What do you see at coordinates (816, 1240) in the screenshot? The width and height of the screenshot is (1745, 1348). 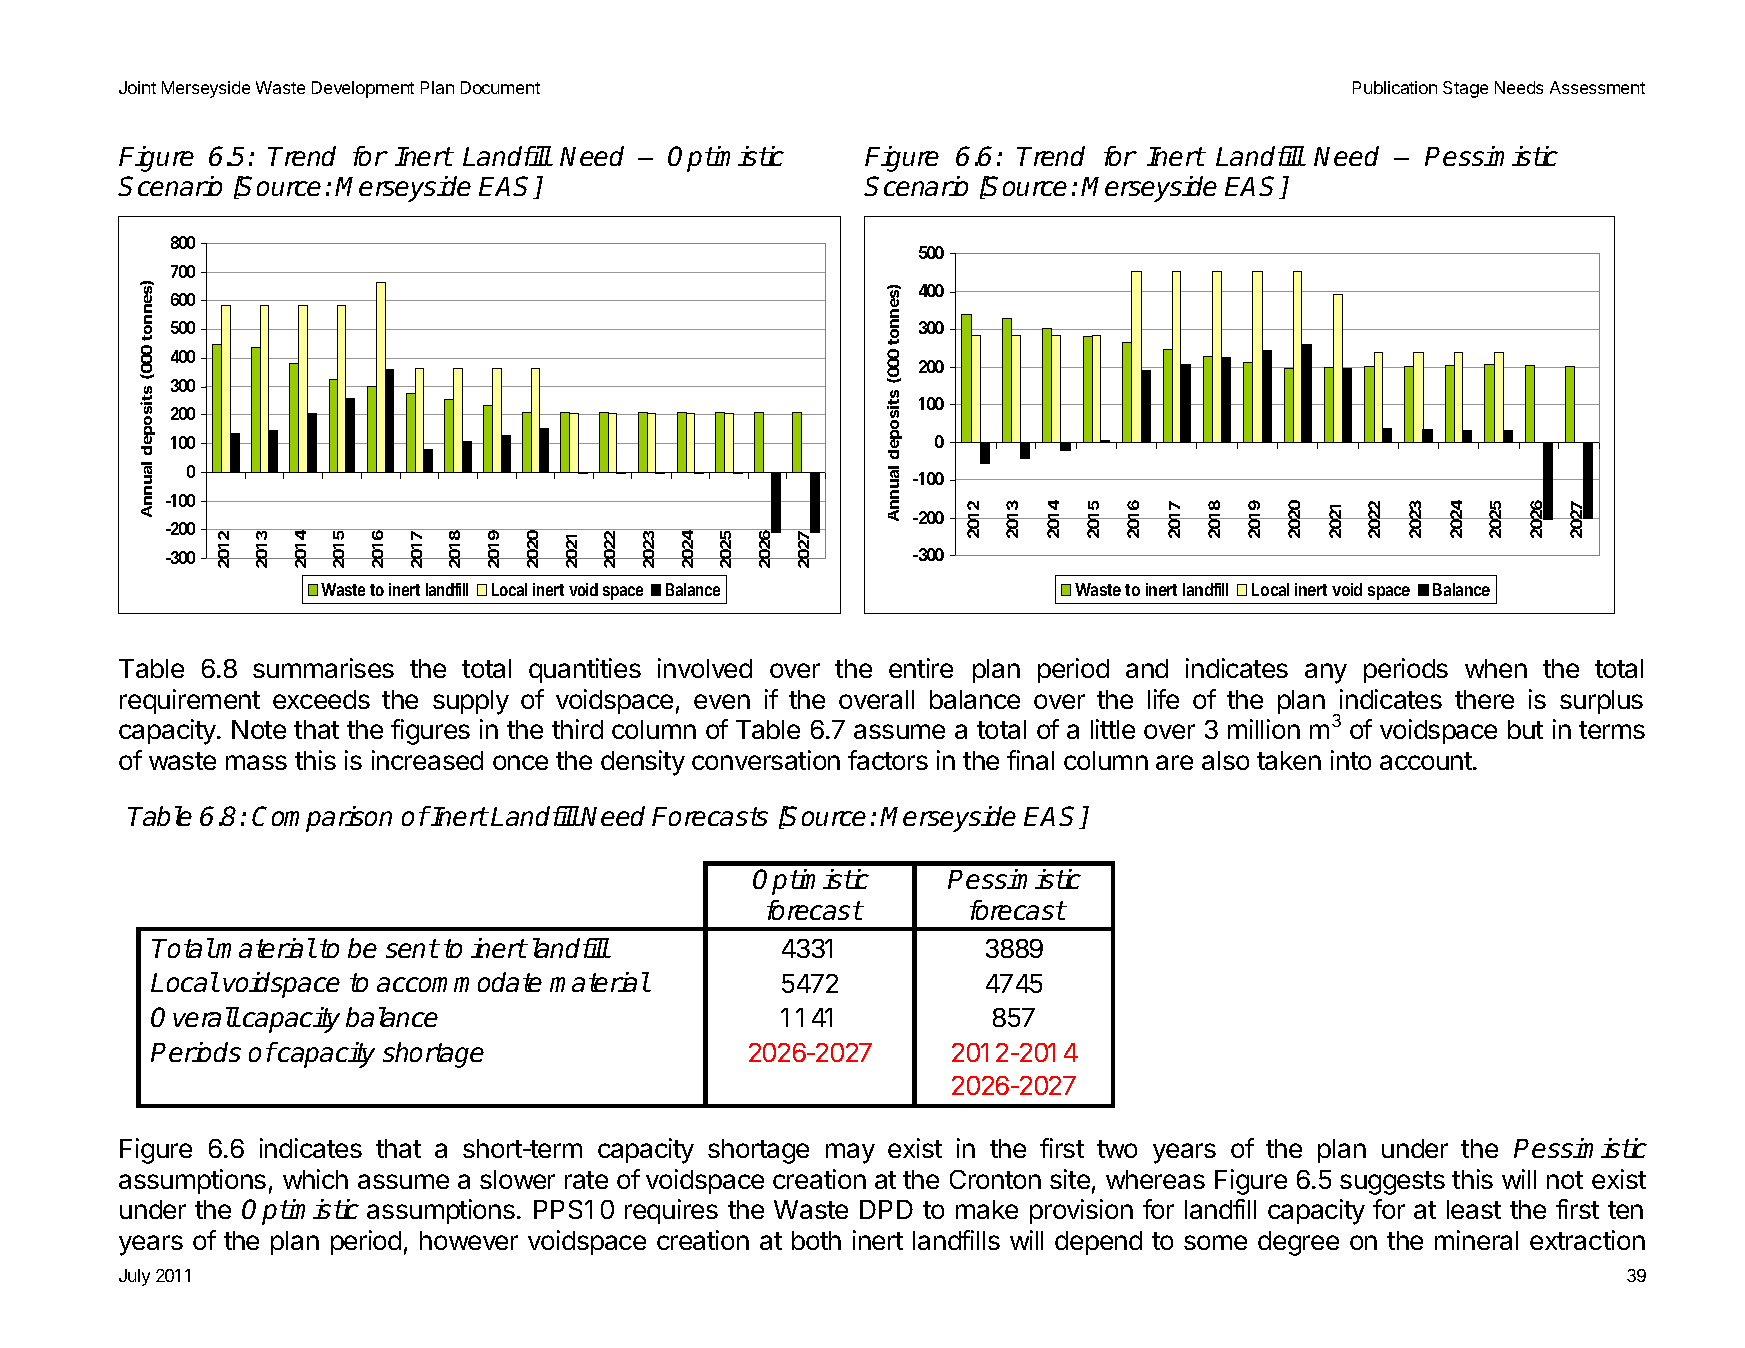 I see `both` at bounding box center [816, 1240].
